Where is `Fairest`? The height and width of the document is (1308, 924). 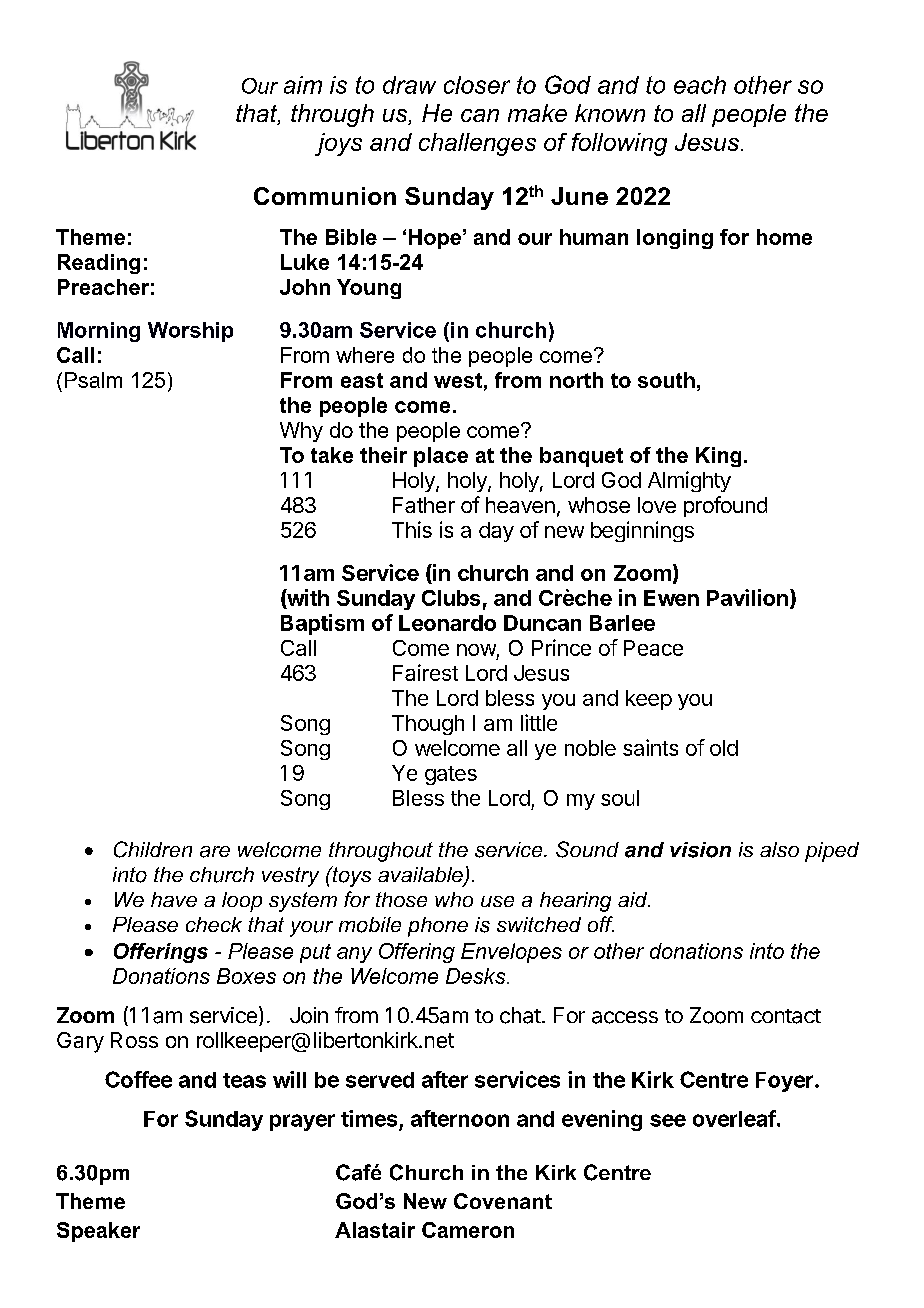
Fairest is located at coordinates (425, 672).
